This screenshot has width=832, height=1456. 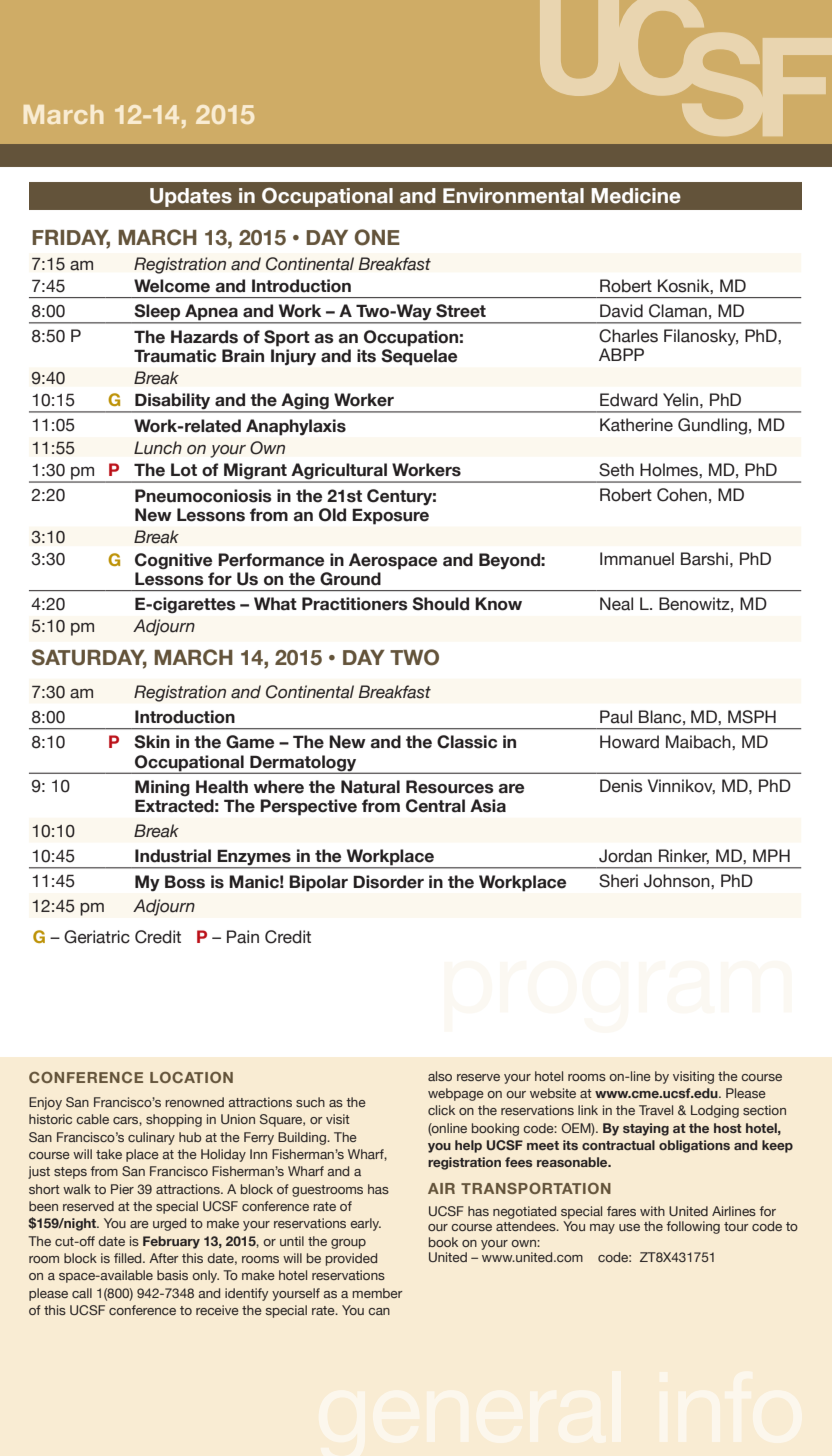 What do you see at coordinates (370, 787) in the screenshot?
I see `Natural` at bounding box center [370, 787].
